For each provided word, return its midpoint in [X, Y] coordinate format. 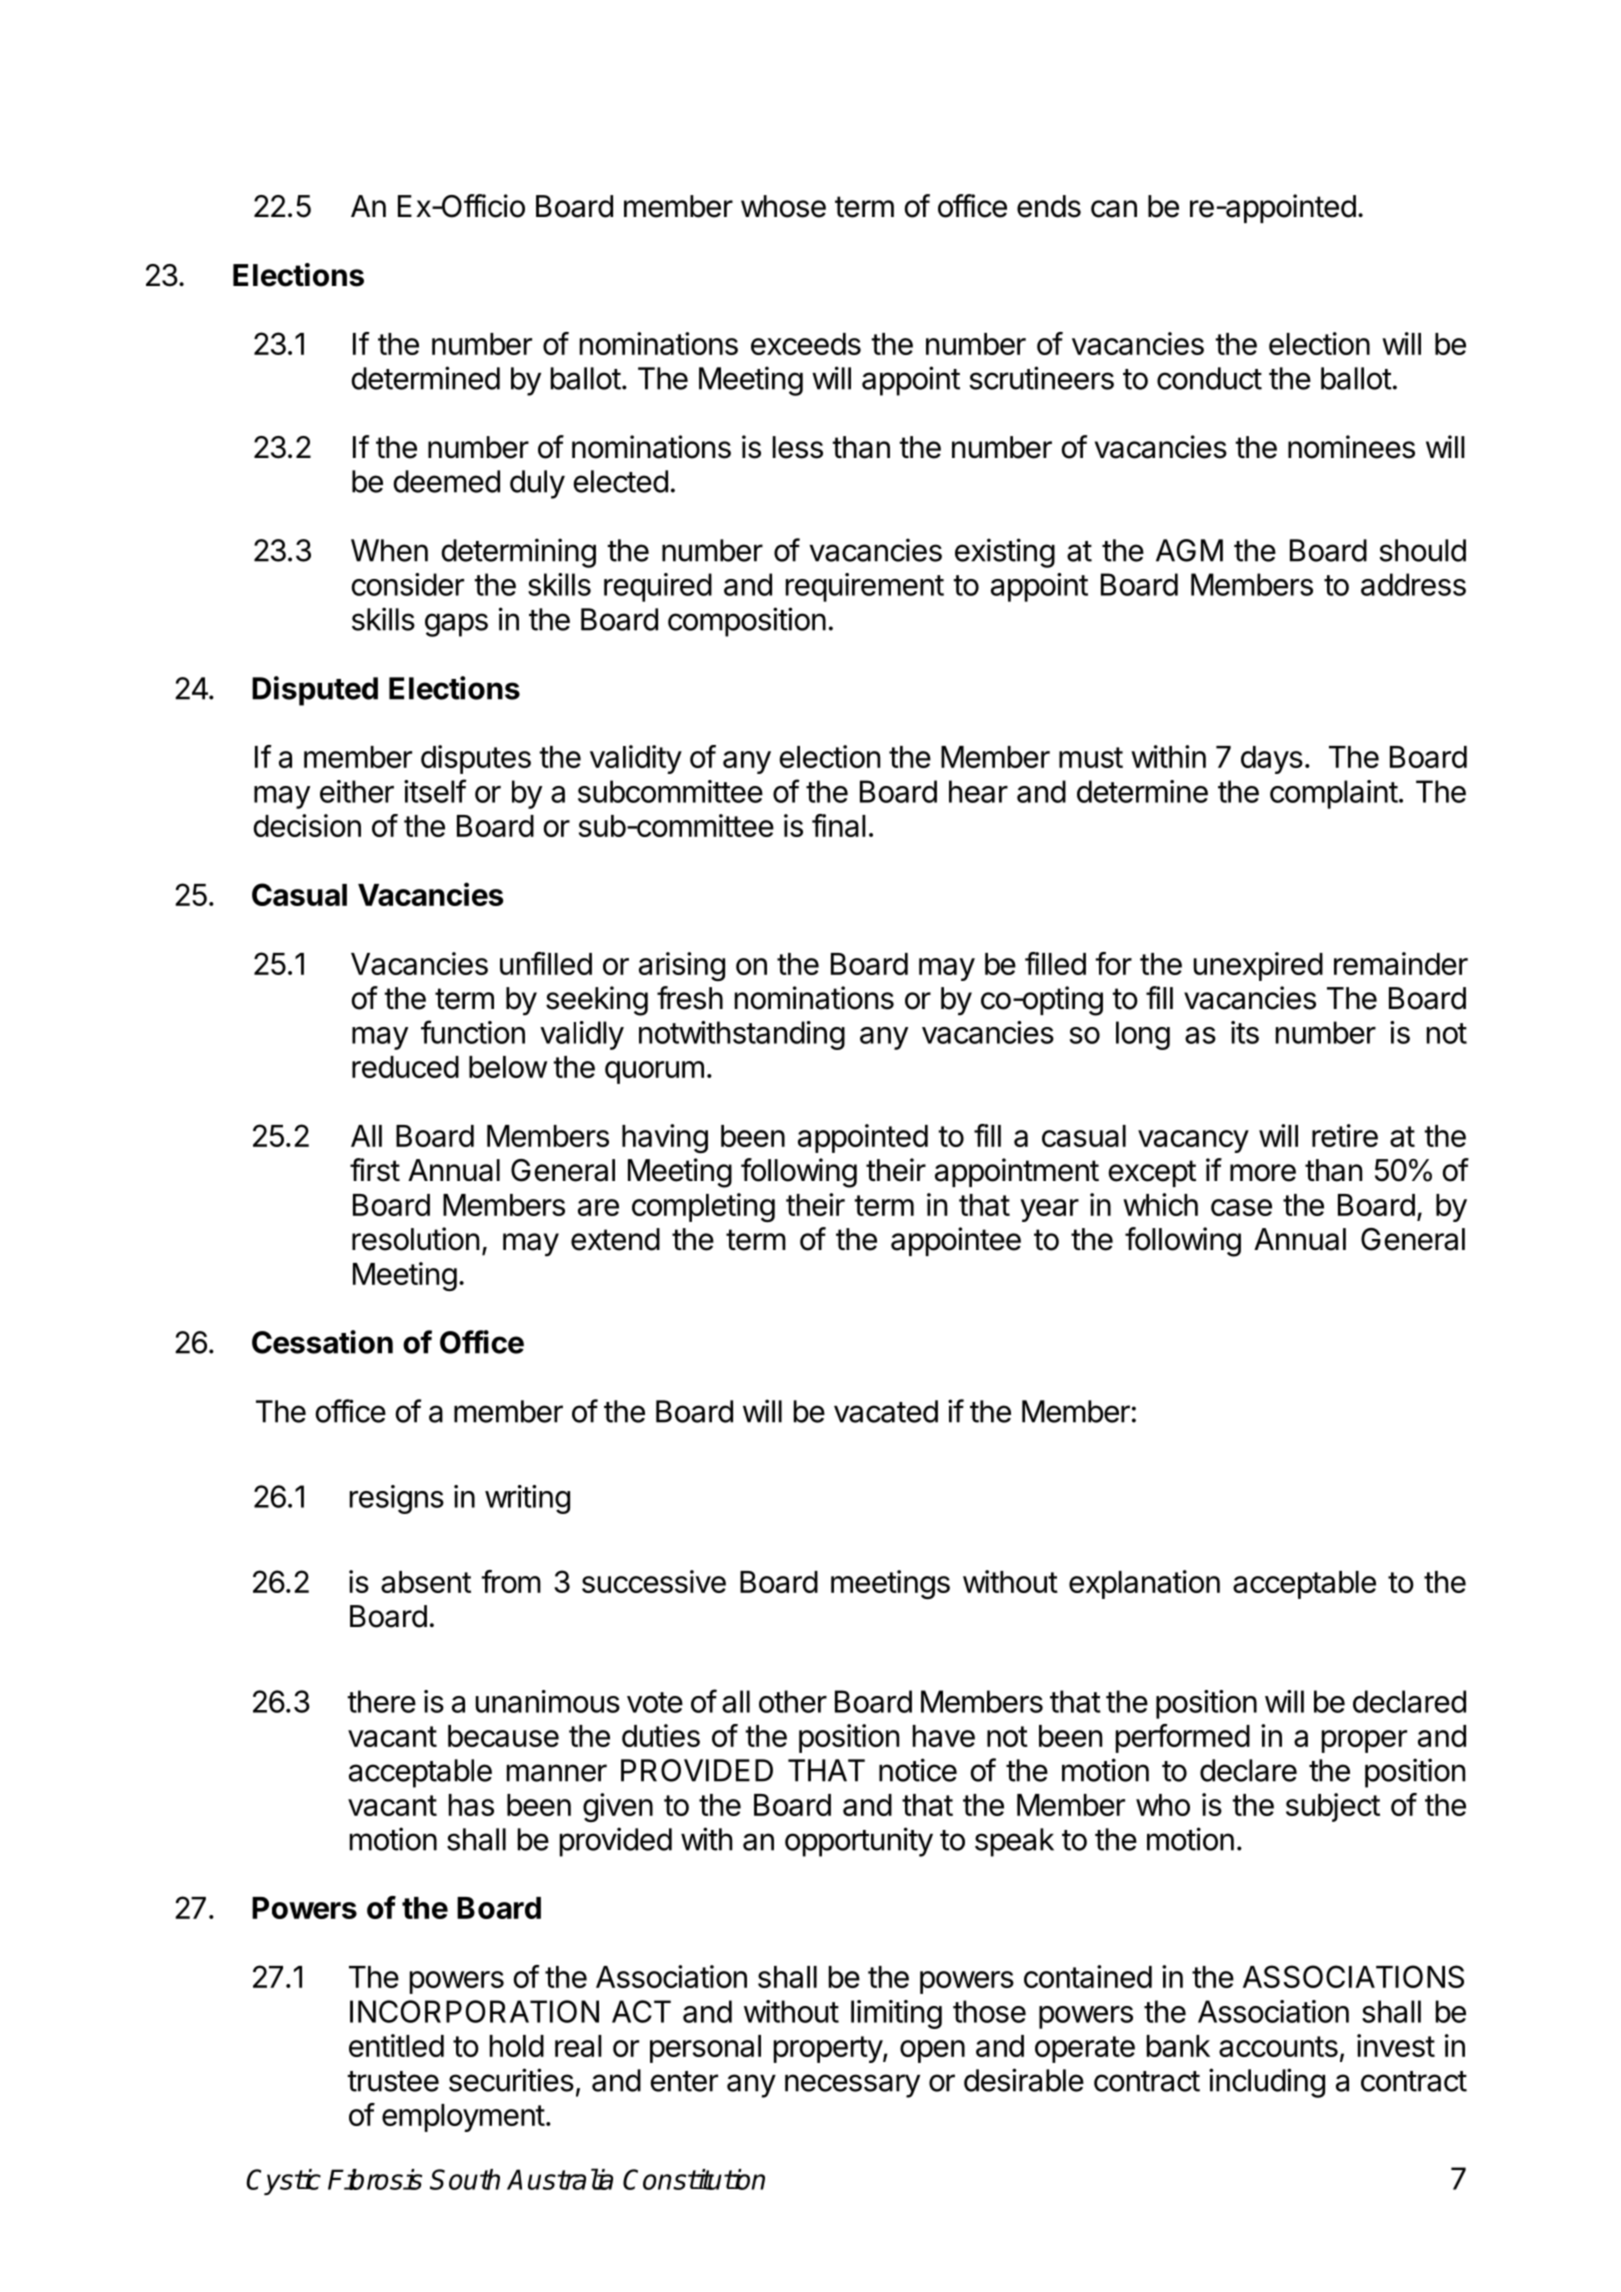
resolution [415, 1239]
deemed [447, 481]
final [839, 825]
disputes [476, 759]
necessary [852, 2086]
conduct [1209, 378]
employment [463, 2118]
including [1267, 2083]
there [381, 1701]
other [793, 1701]
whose [783, 206]
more [1263, 1173]
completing [703, 1208]
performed [1183, 1738]
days [1272, 760]
